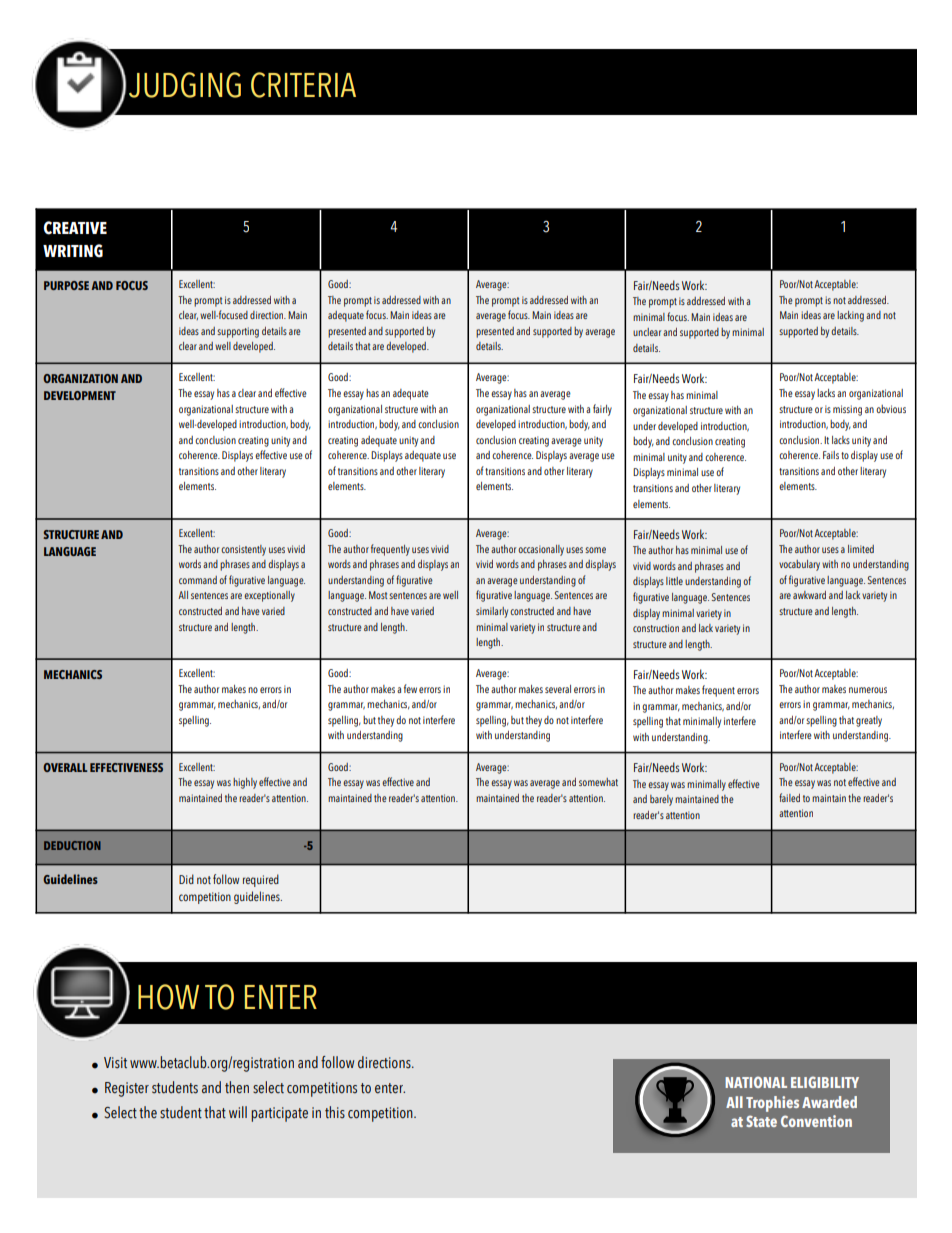 The height and width of the document is (1233, 952). What do you see at coordinates (238, 332) in the document?
I see `supporting` at bounding box center [238, 332].
